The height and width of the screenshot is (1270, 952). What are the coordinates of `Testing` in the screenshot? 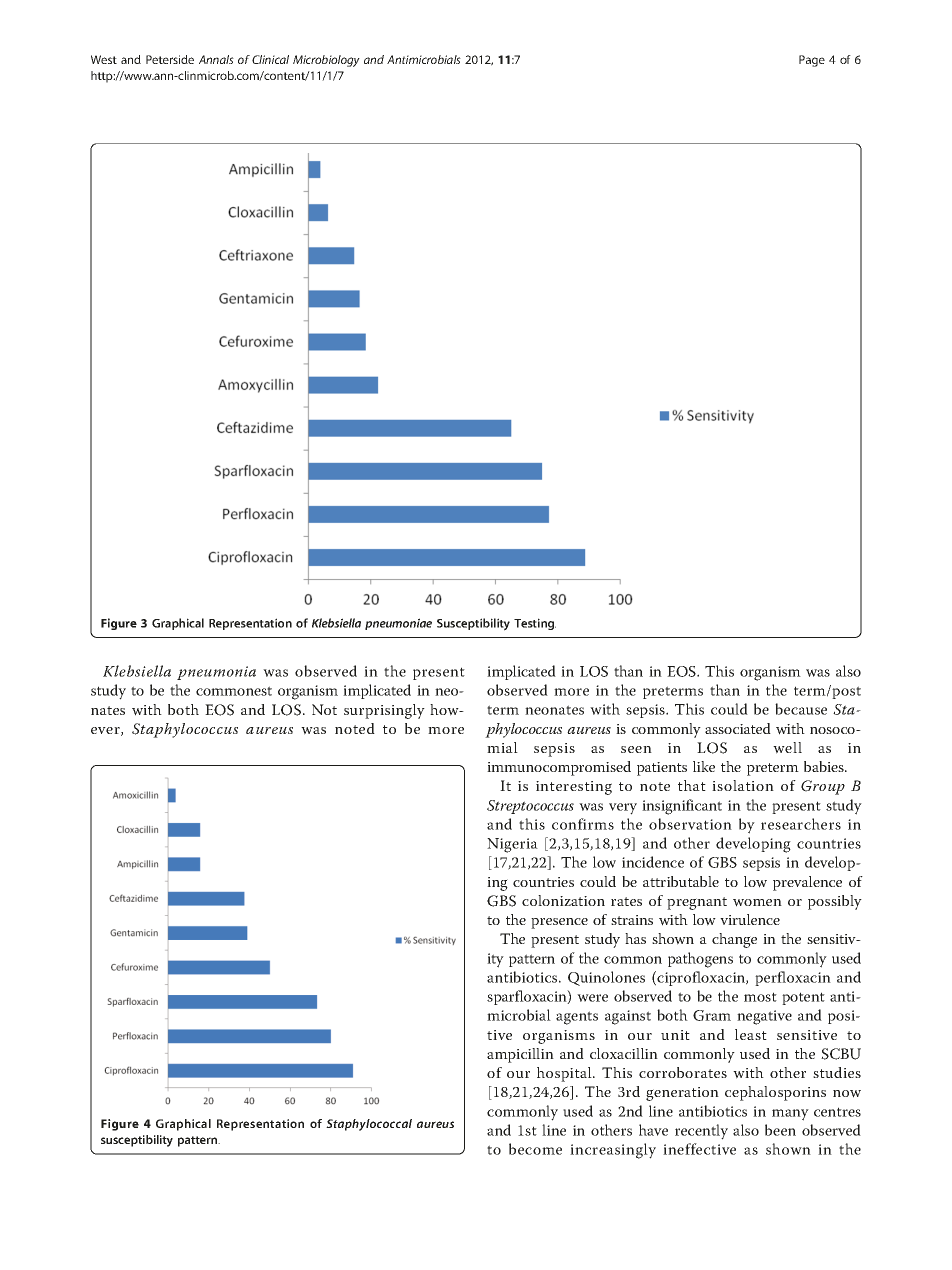 It's located at (535, 624).
